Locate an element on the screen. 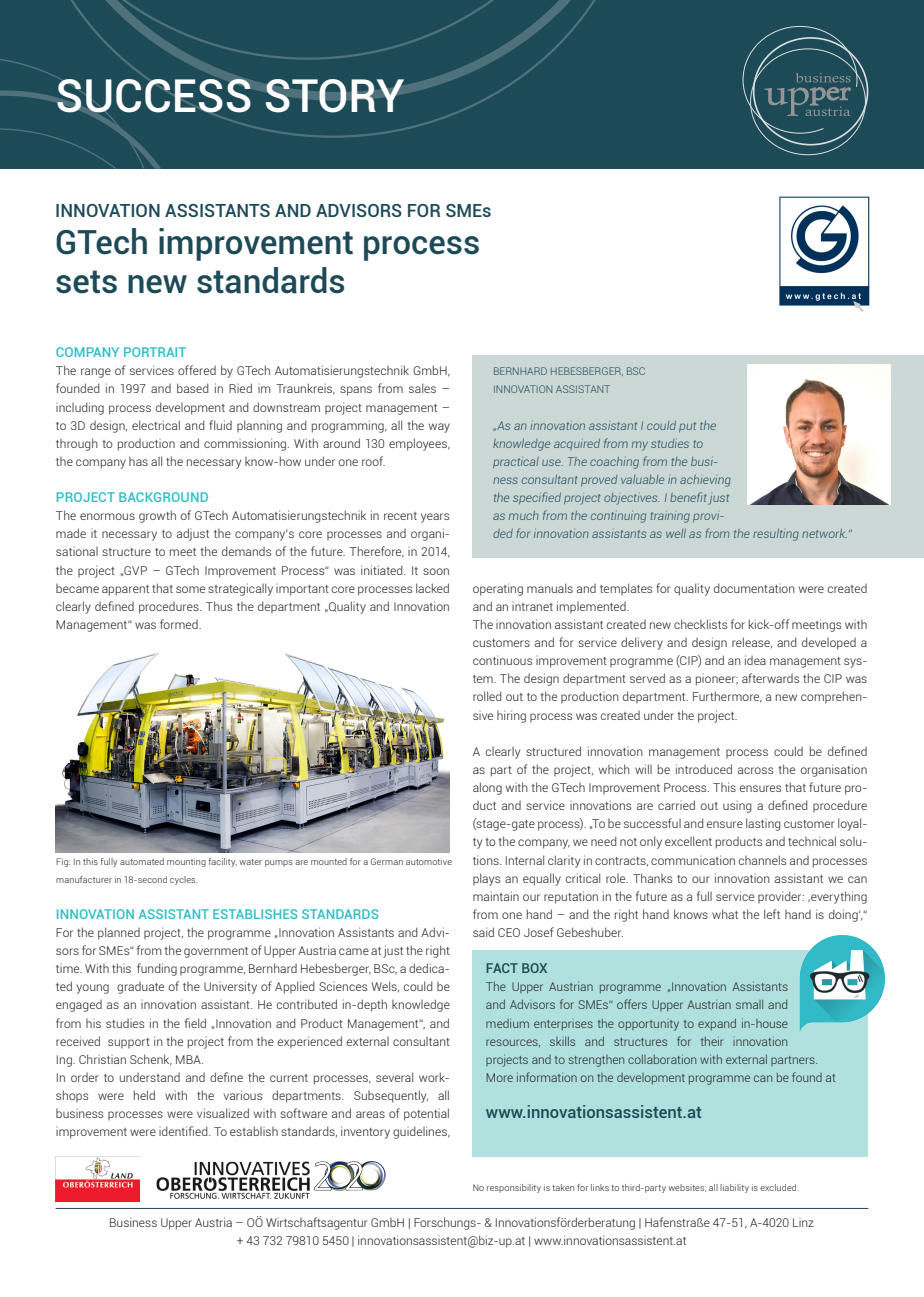 The width and height of the screenshot is (924, 1297). spans is located at coordinates (356, 391).
